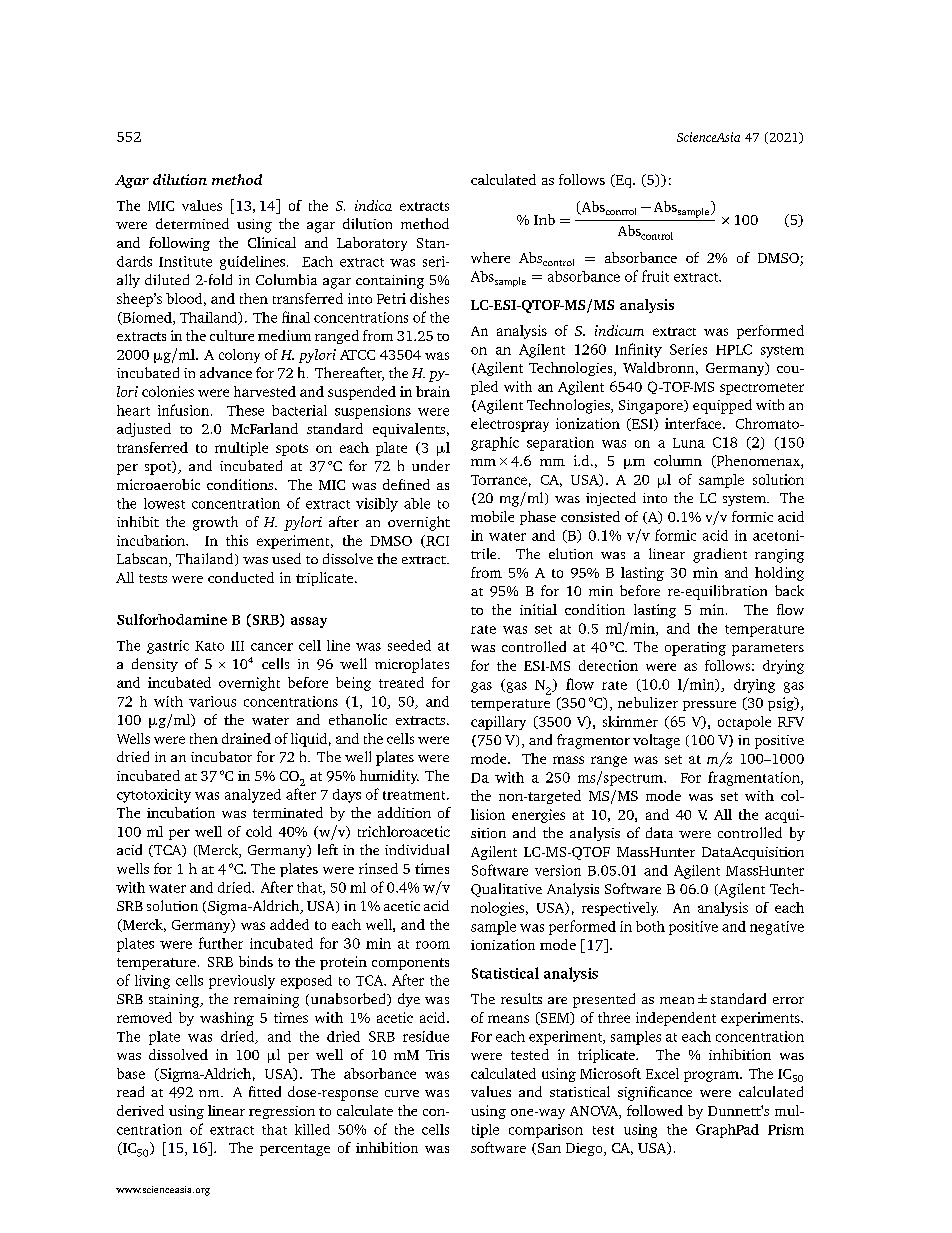 This screenshot has height=1233, width=952. I want to click on fitted, so click(265, 1091).
